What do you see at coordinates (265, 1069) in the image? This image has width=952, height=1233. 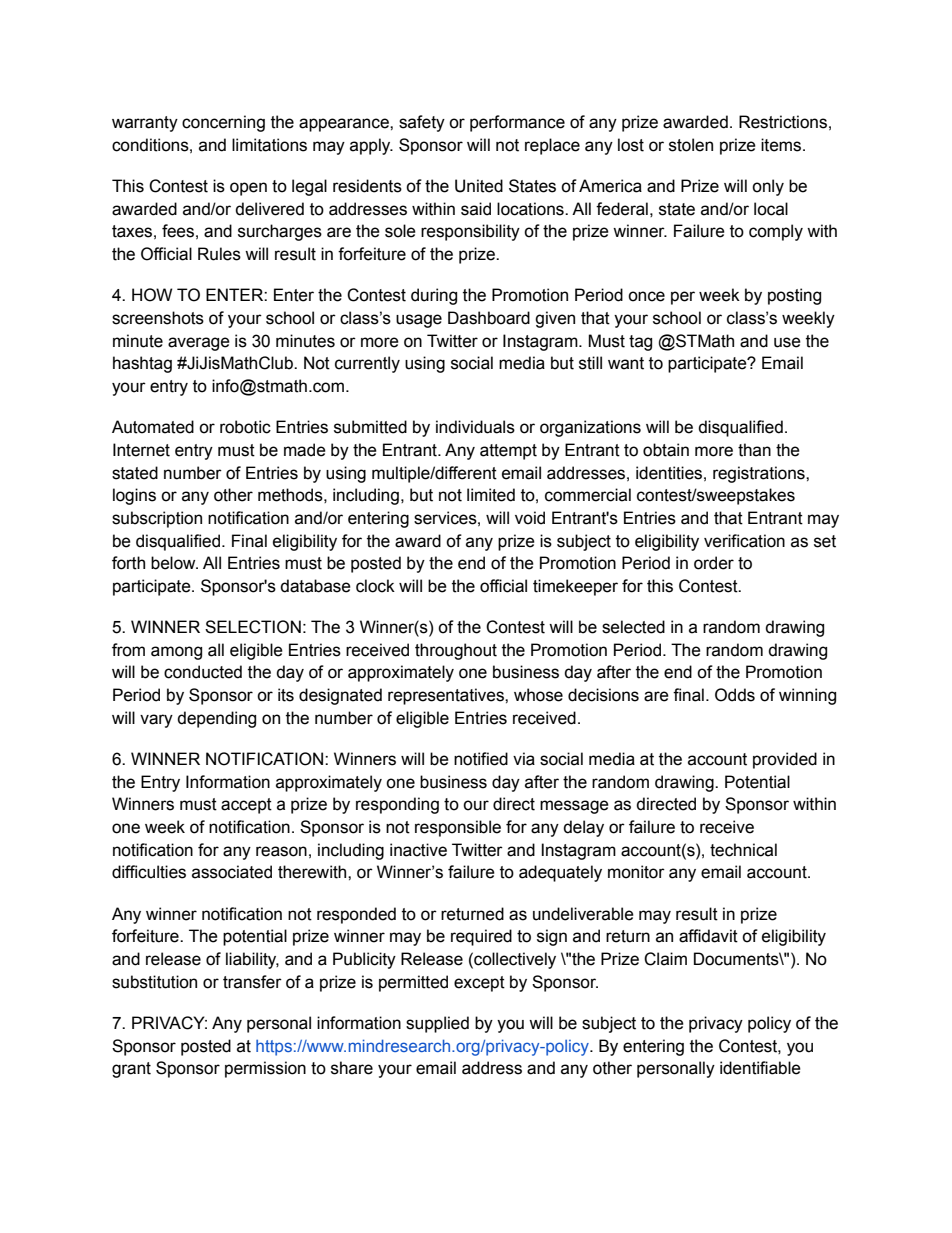 I see `permission` at bounding box center [265, 1069].
